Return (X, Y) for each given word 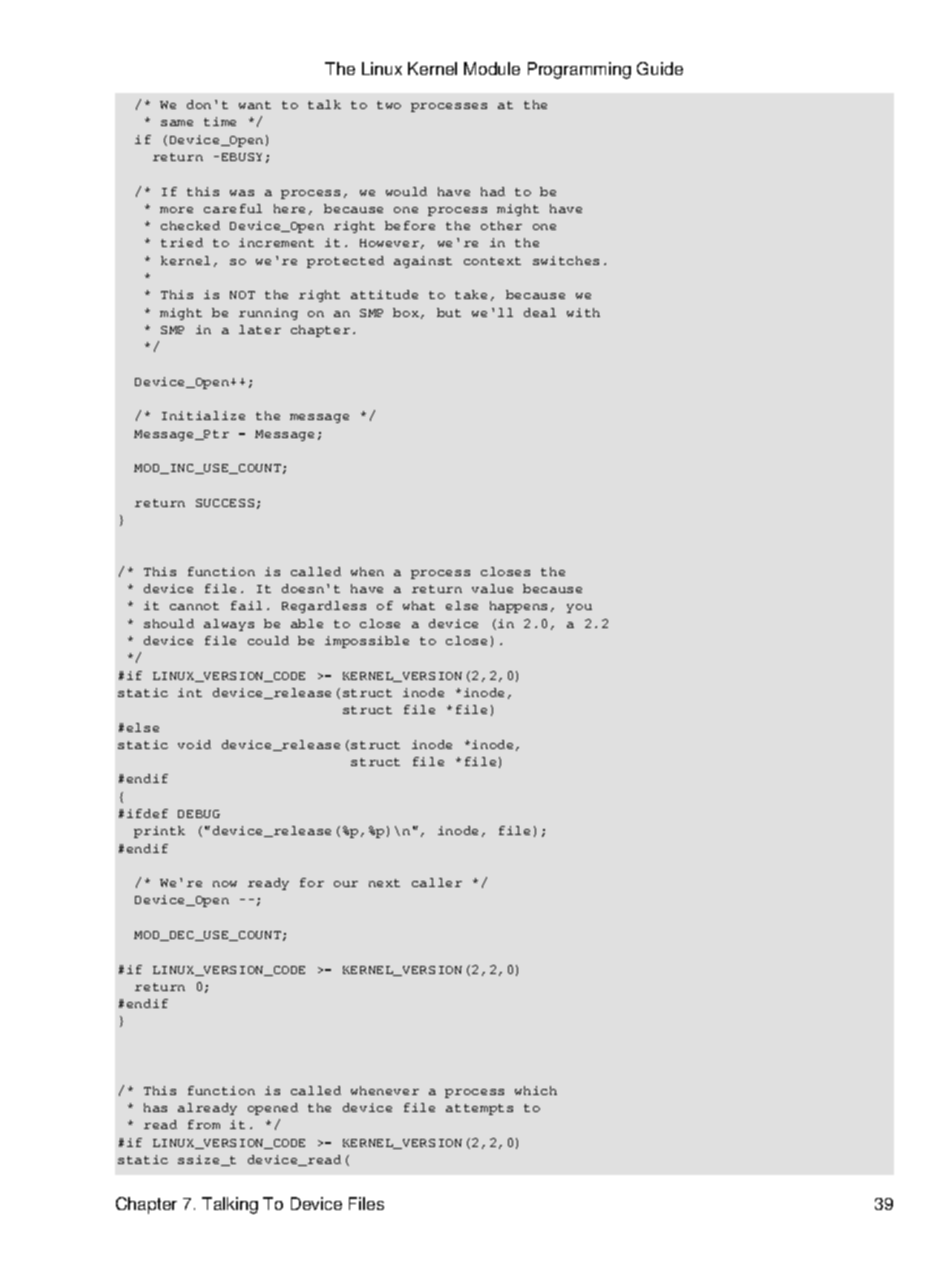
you (579, 608)
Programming (579, 70)
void (194, 744)
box (407, 313)
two (389, 105)
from (204, 1124)
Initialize (203, 415)
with (583, 312)
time (220, 121)
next (384, 883)
